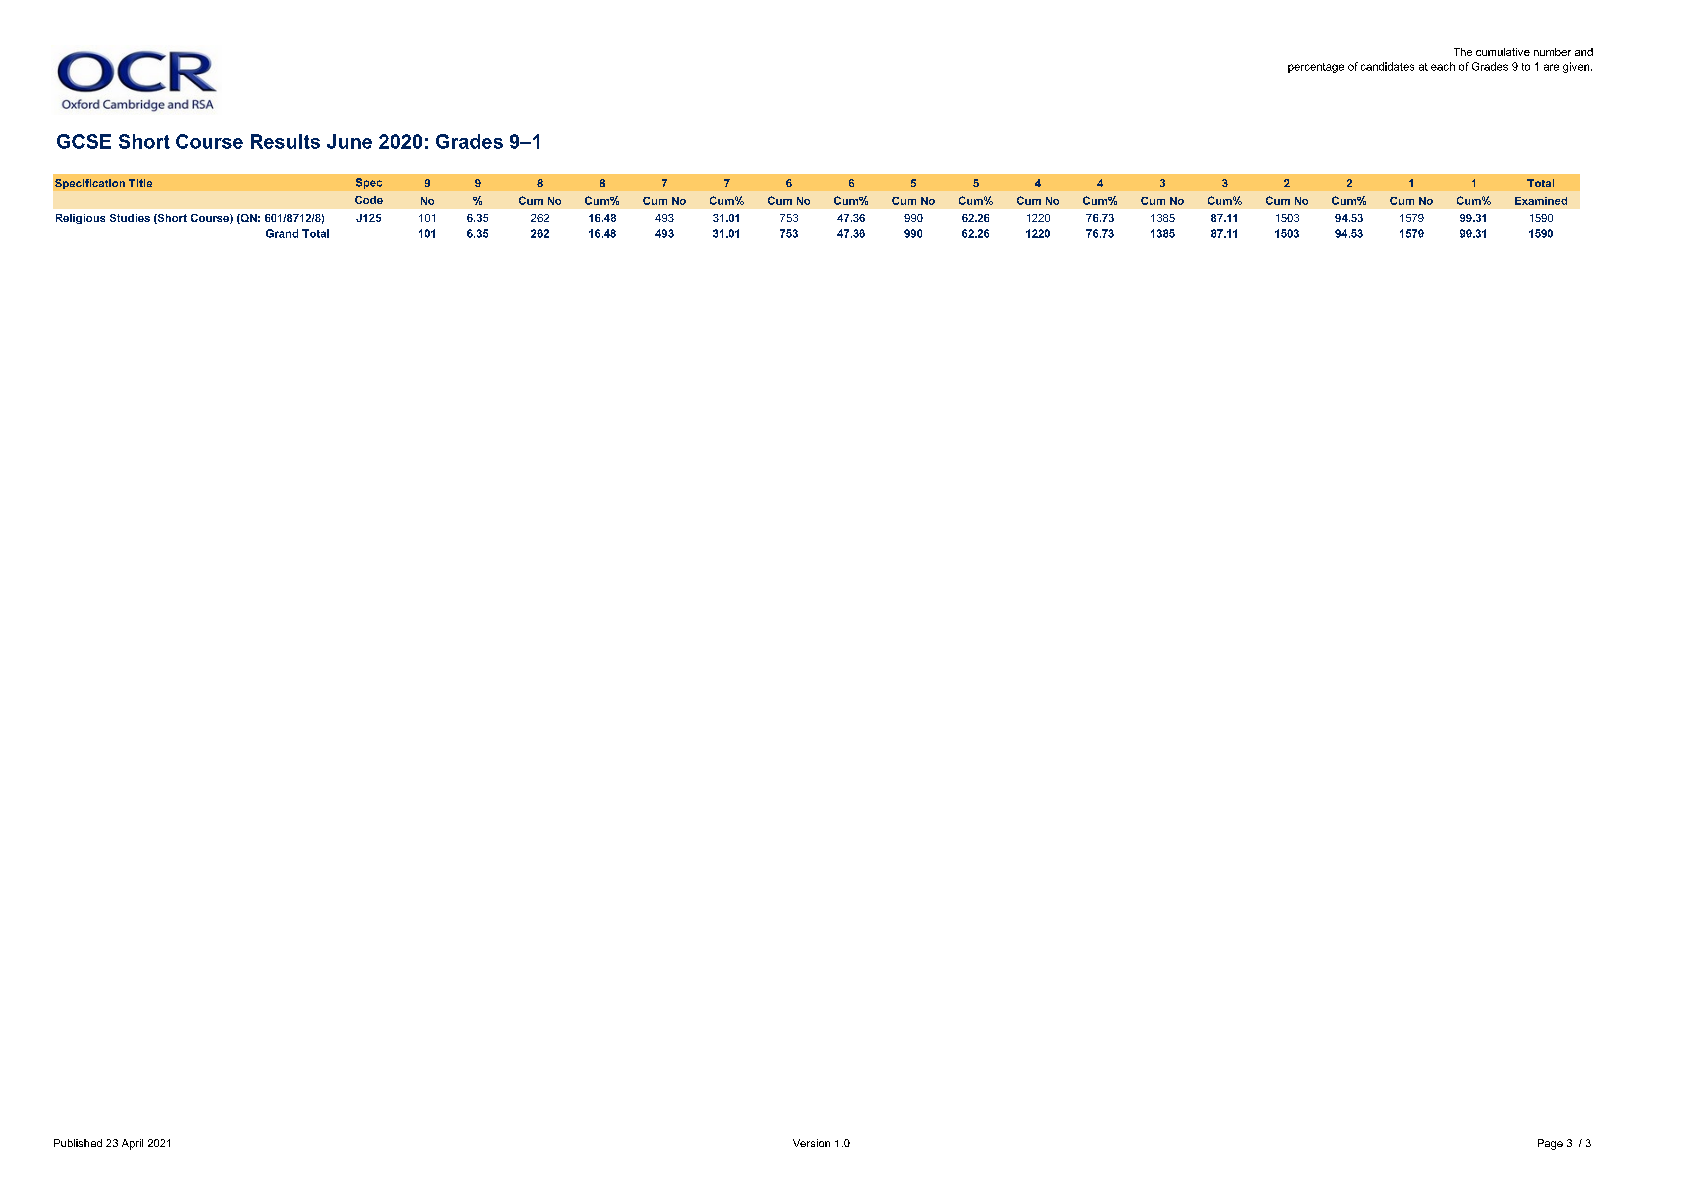 The height and width of the image is (1199, 1696). What do you see at coordinates (282, 233) in the image?
I see `Grand` at bounding box center [282, 233].
